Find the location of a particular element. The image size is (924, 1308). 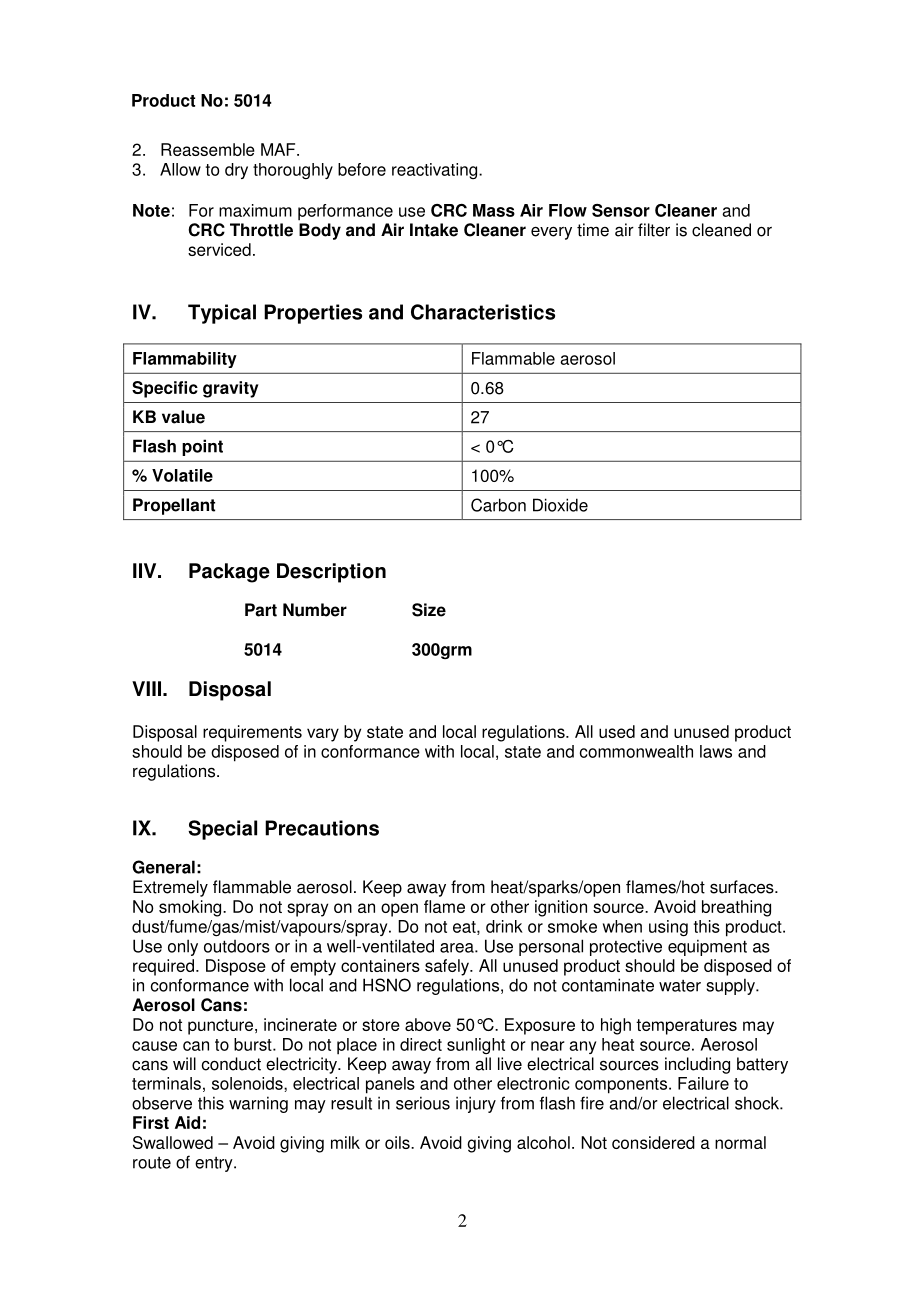

injury is located at coordinates (476, 1104).
